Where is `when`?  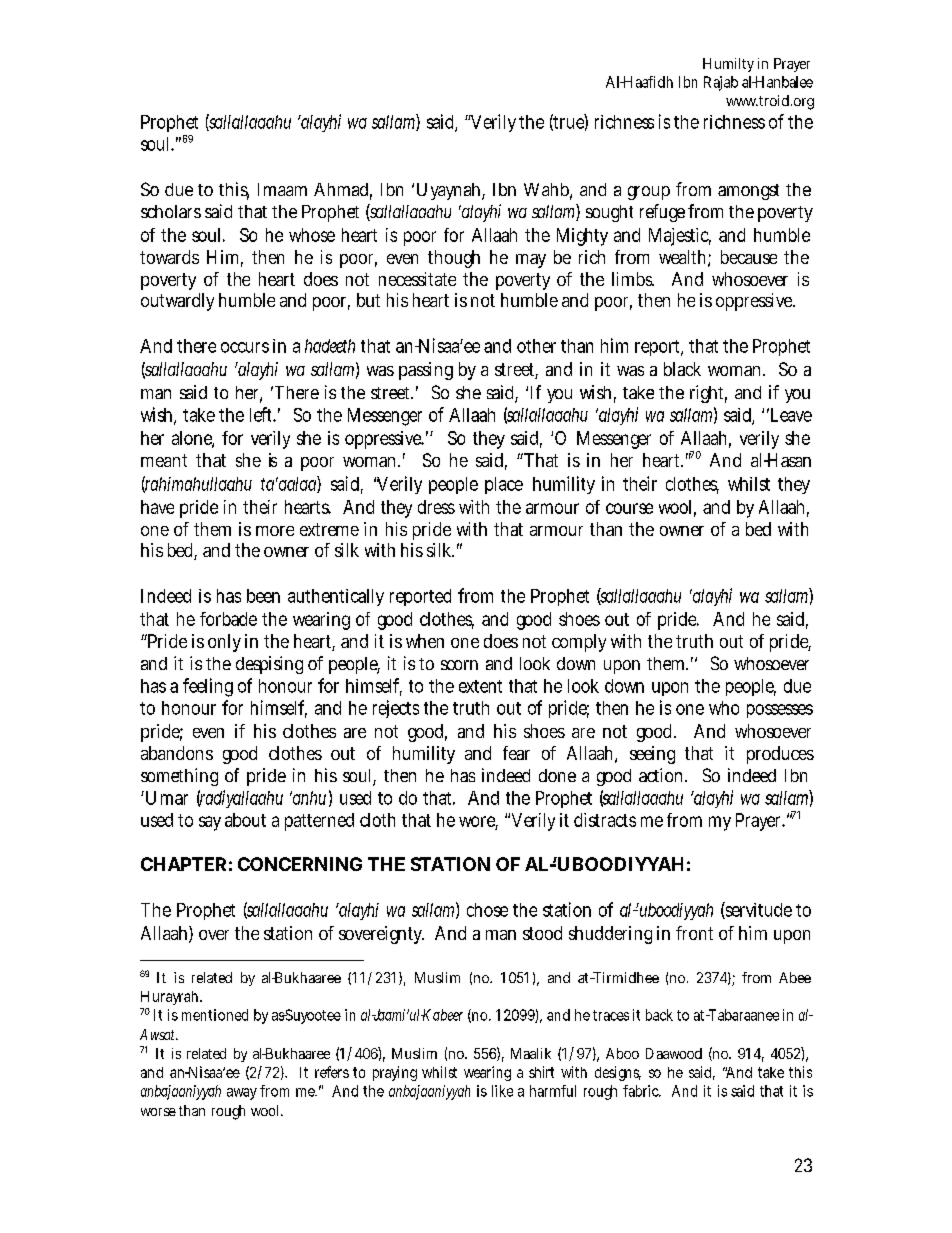 when is located at coordinates (425, 641).
